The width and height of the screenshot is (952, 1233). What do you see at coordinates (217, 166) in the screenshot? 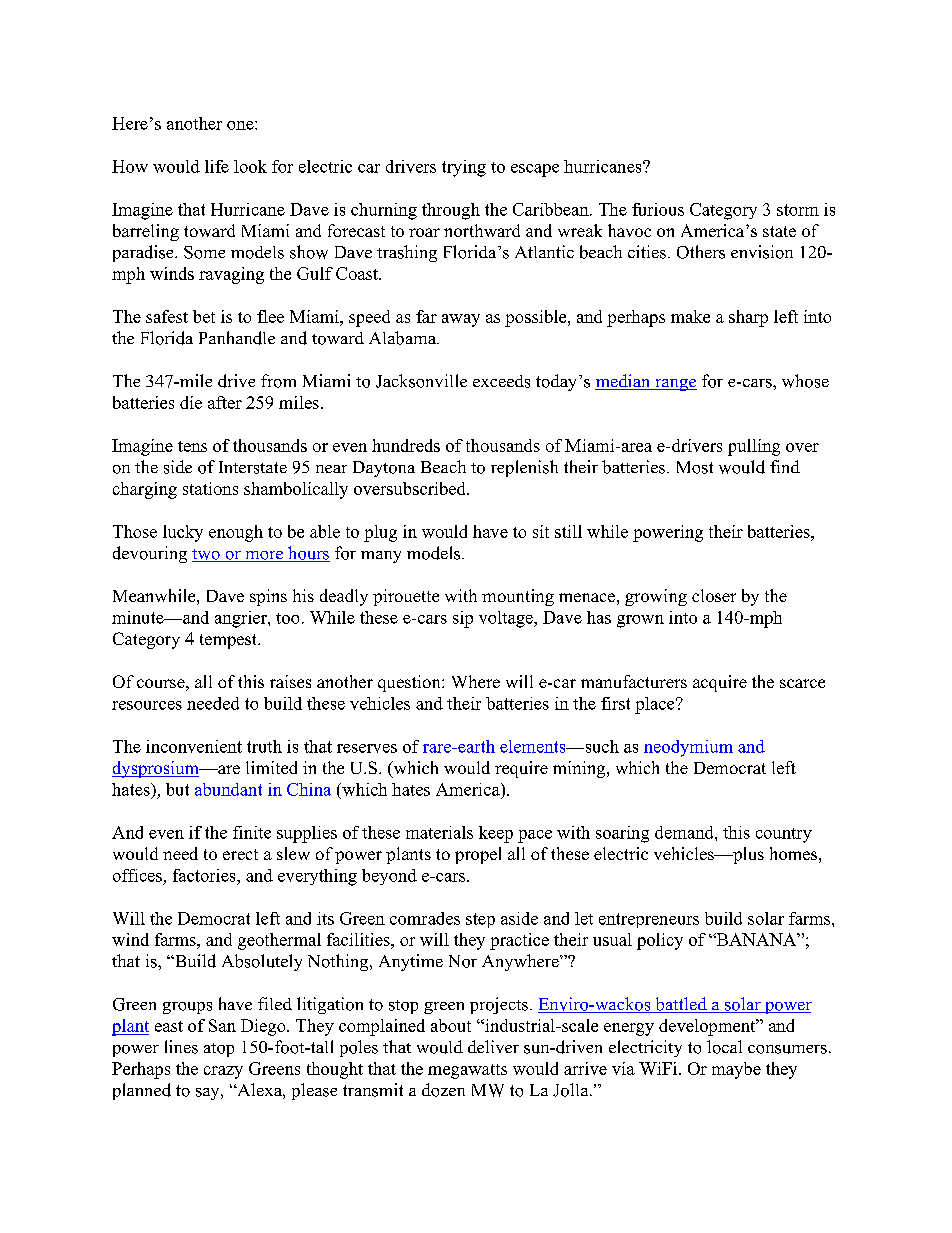
I see `life` at bounding box center [217, 166].
